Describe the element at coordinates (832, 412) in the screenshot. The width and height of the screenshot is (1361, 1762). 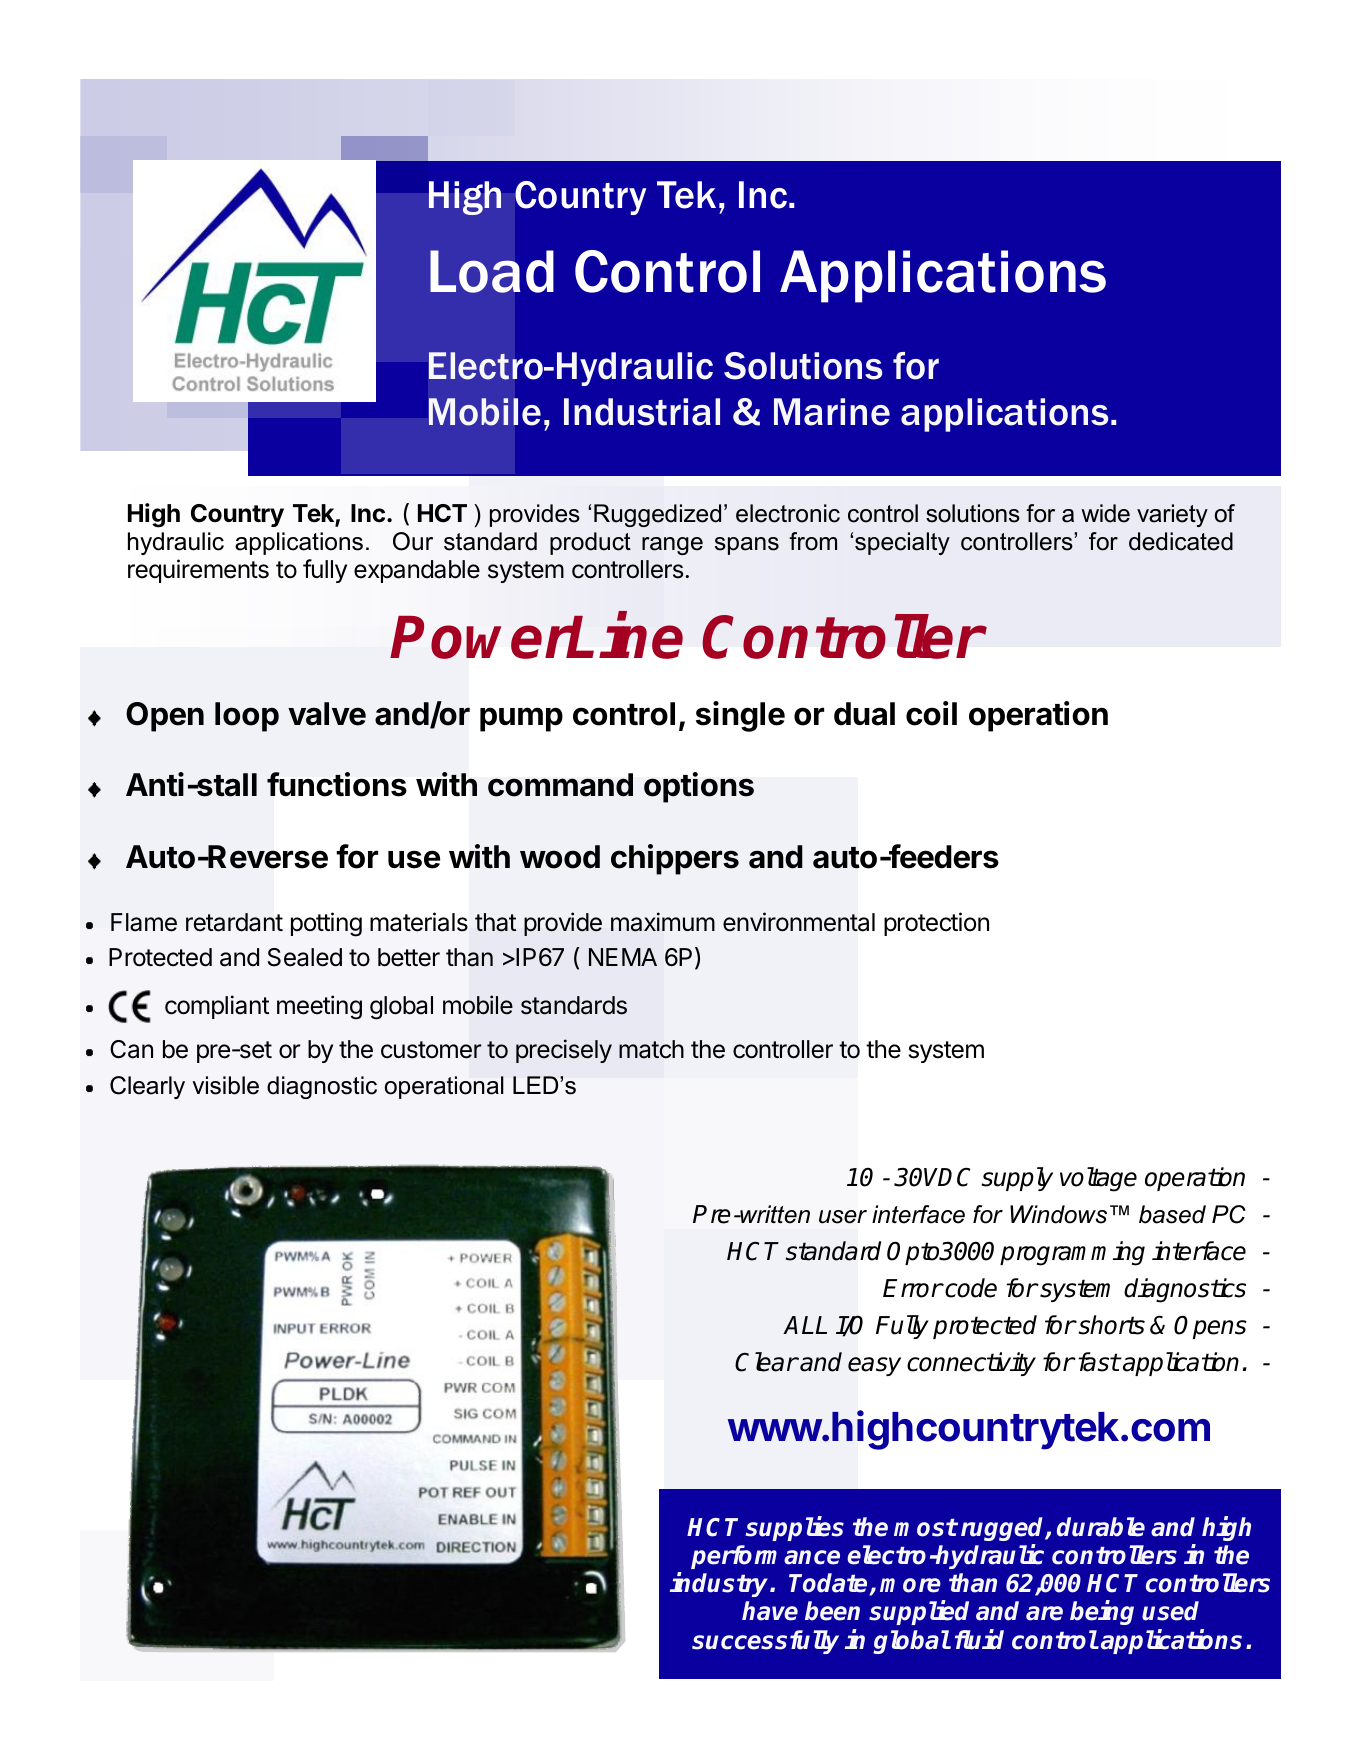
I see `Marine` at that location.
